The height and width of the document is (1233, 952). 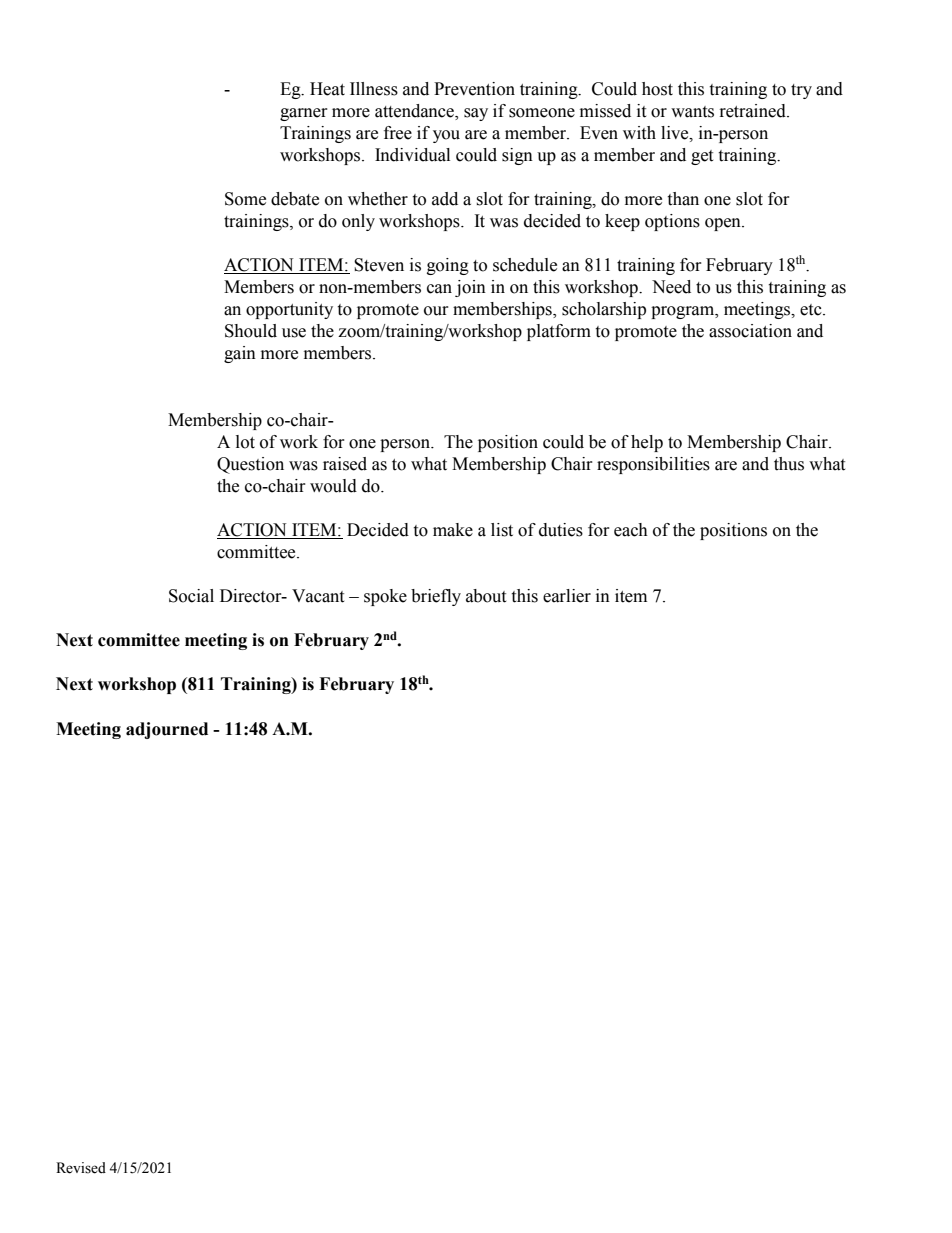 What do you see at coordinates (81, 1168) in the document?
I see `Revised` at bounding box center [81, 1168].
